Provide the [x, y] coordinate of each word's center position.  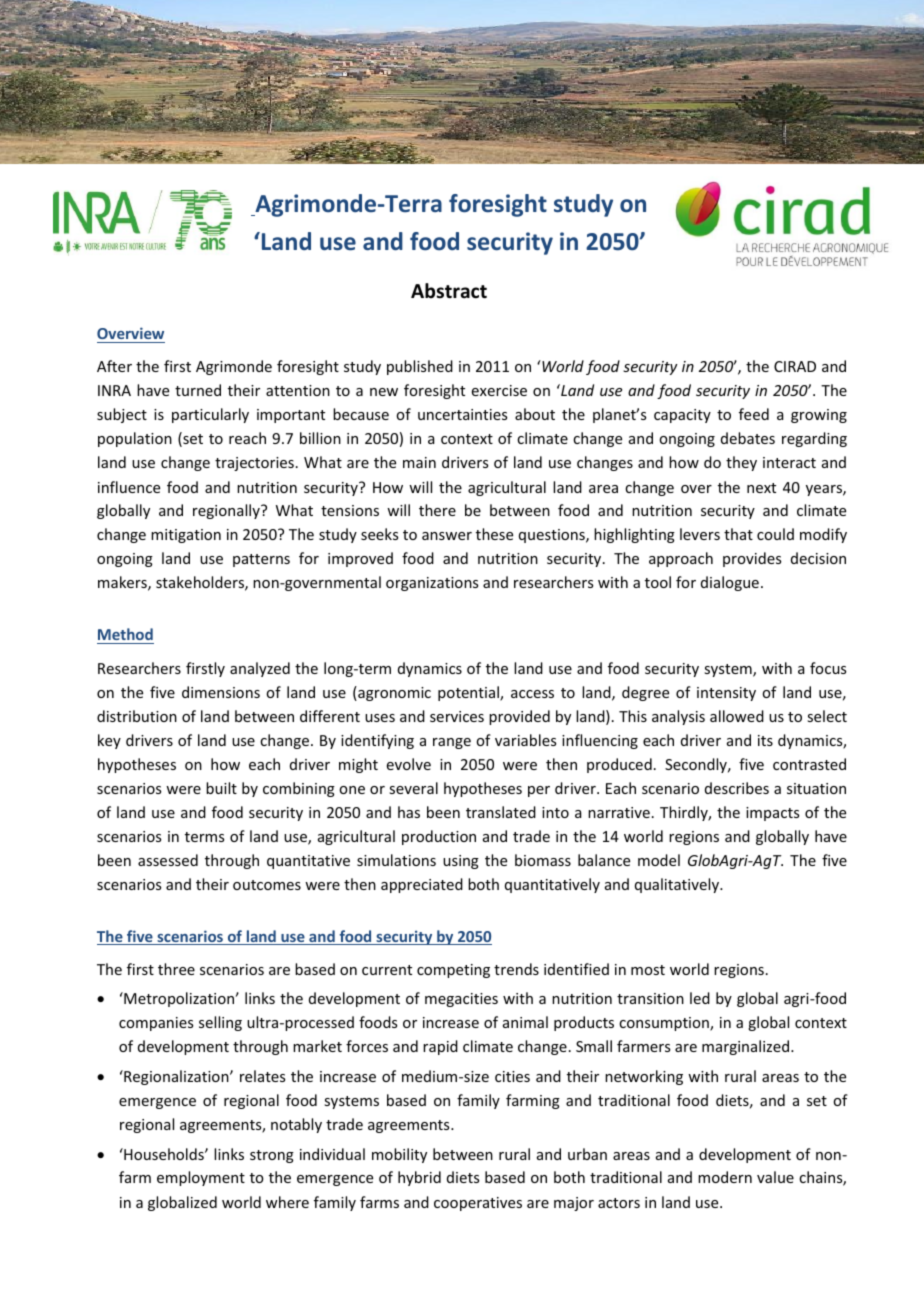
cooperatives [478, 1204]
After [114, 366]
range [452, 743]
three [176, 969]
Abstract [449, 291]
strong [272, 1156]
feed [754, 414]
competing [453, 971]
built [221, 788]
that [738, 534]
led [700, 998]
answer [447, 536]
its [765, 740]
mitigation [186, 536]
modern [725, 1177]
